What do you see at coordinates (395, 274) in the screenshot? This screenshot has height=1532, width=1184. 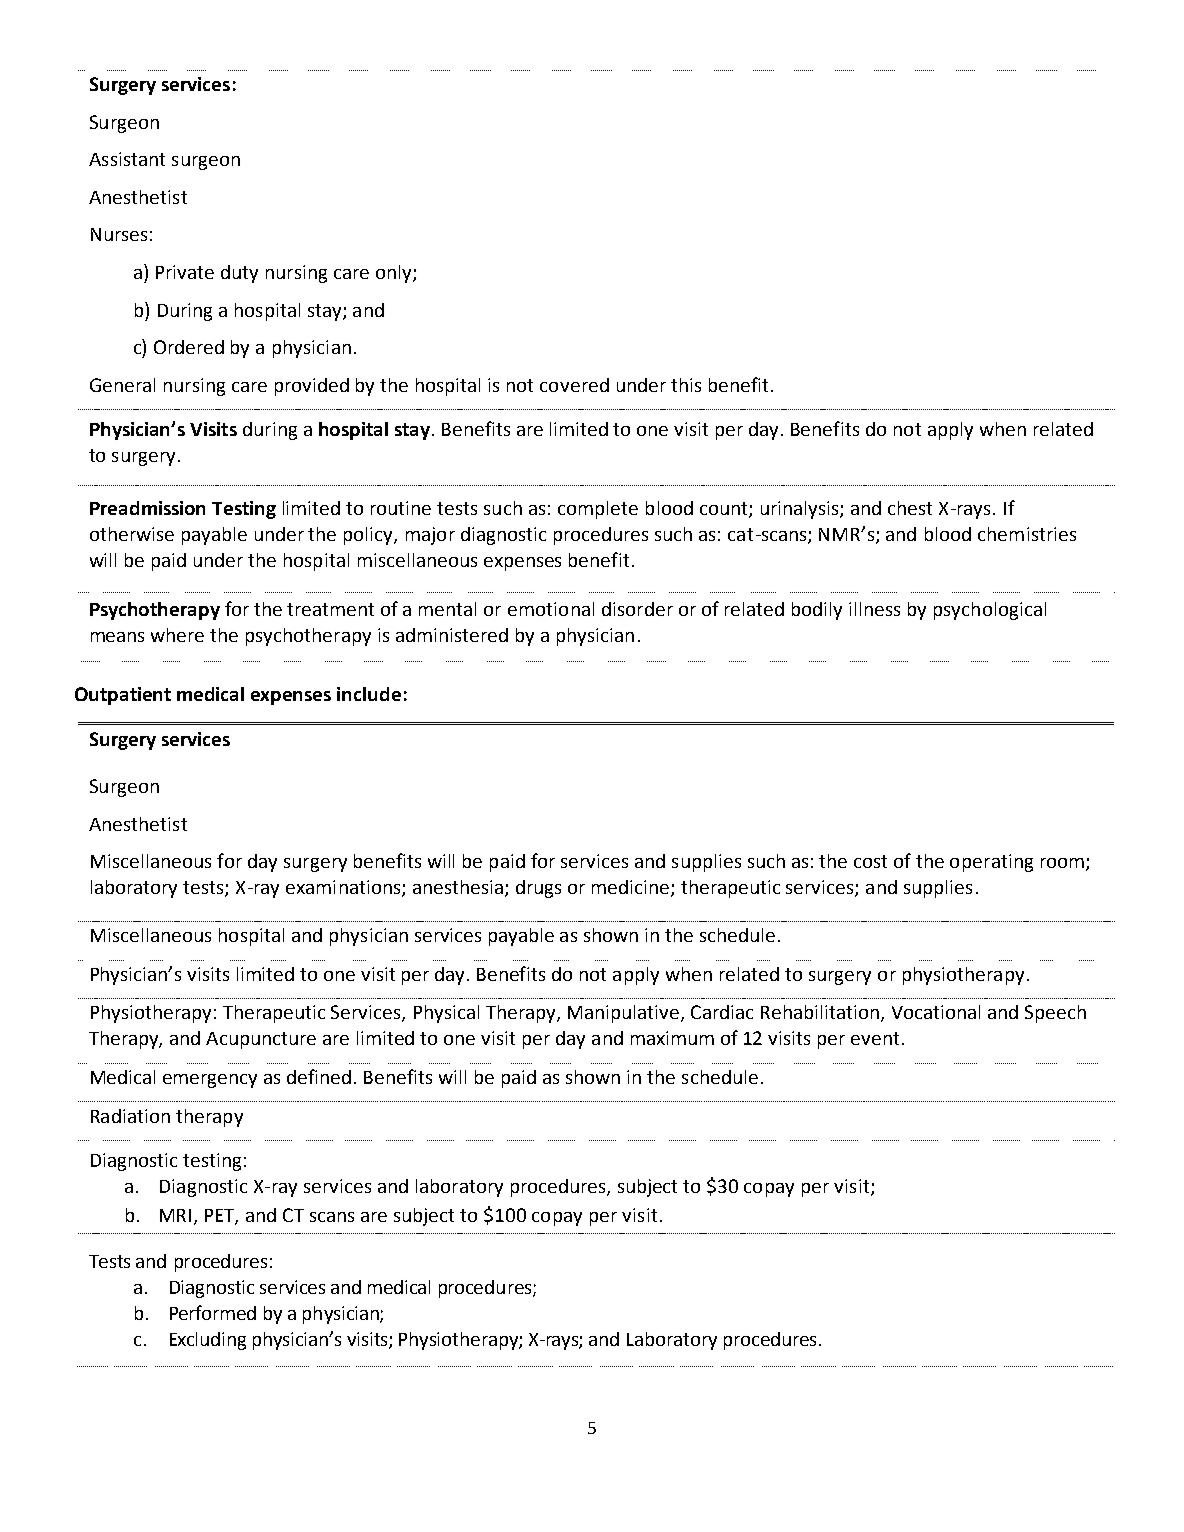 I see `only` at bounding box center [395, 274].
